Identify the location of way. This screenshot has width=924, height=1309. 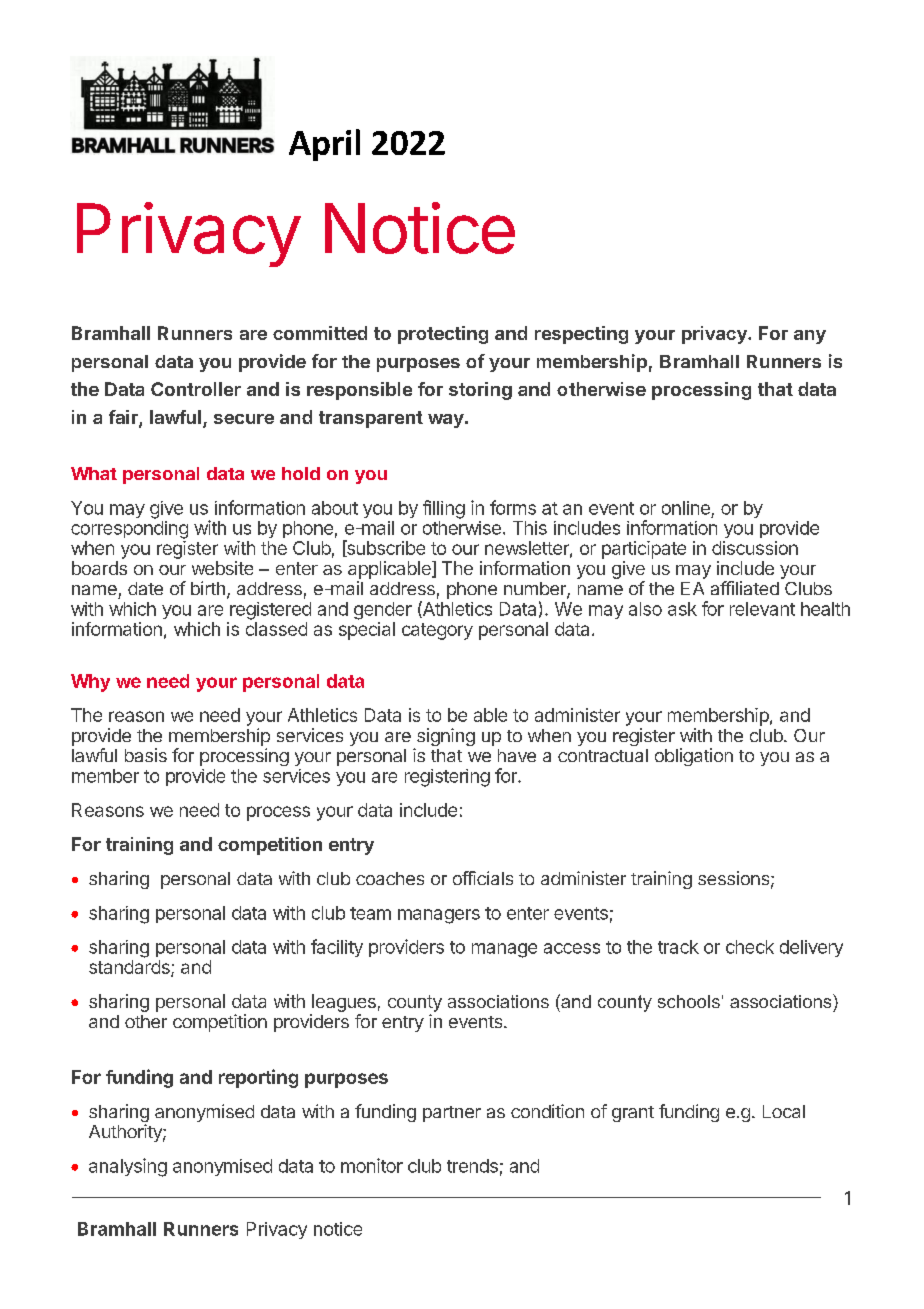
(446, 421).
